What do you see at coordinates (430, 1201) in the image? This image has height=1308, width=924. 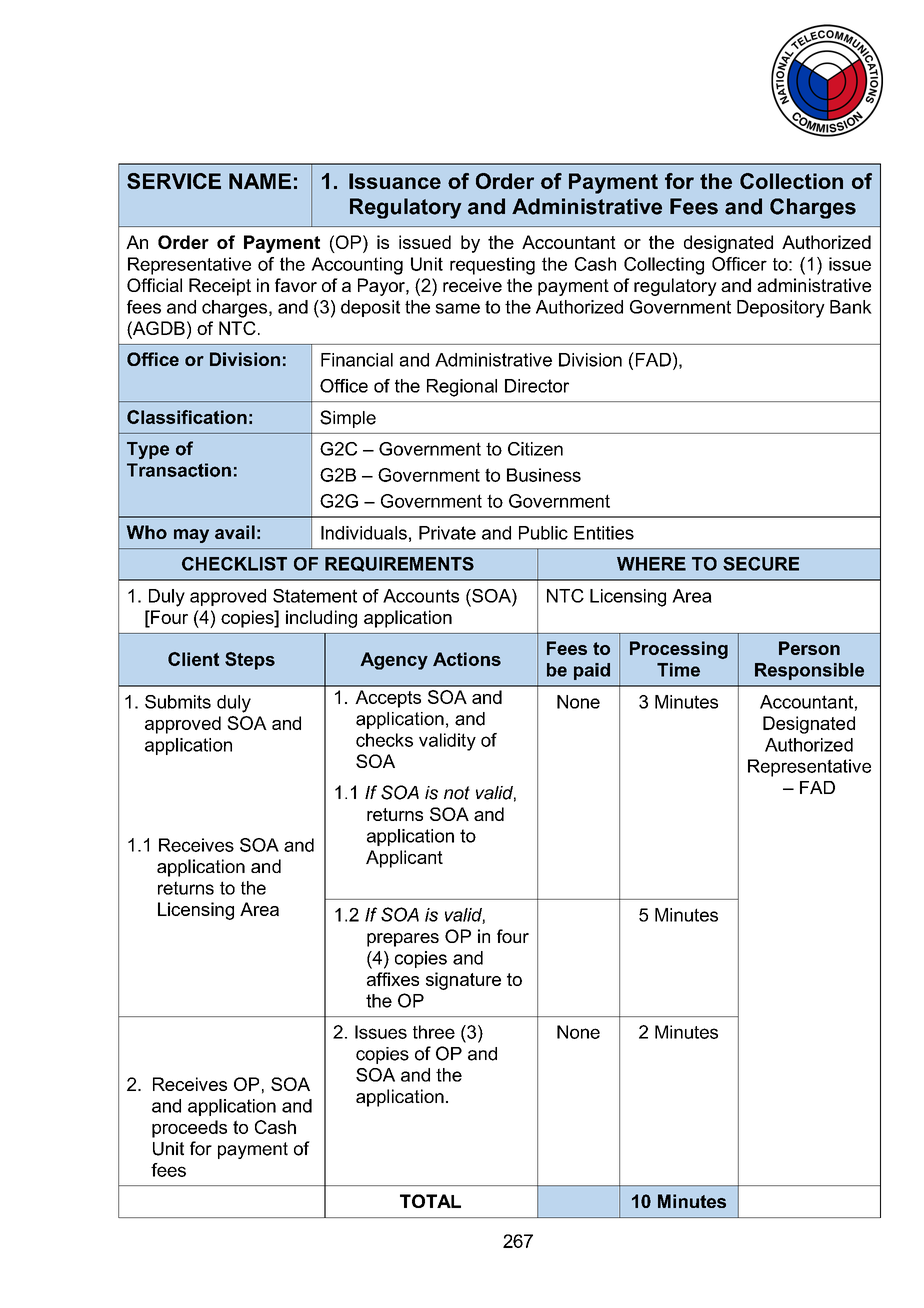 I see `TOTAL` at bounding box center [430, 1201].
